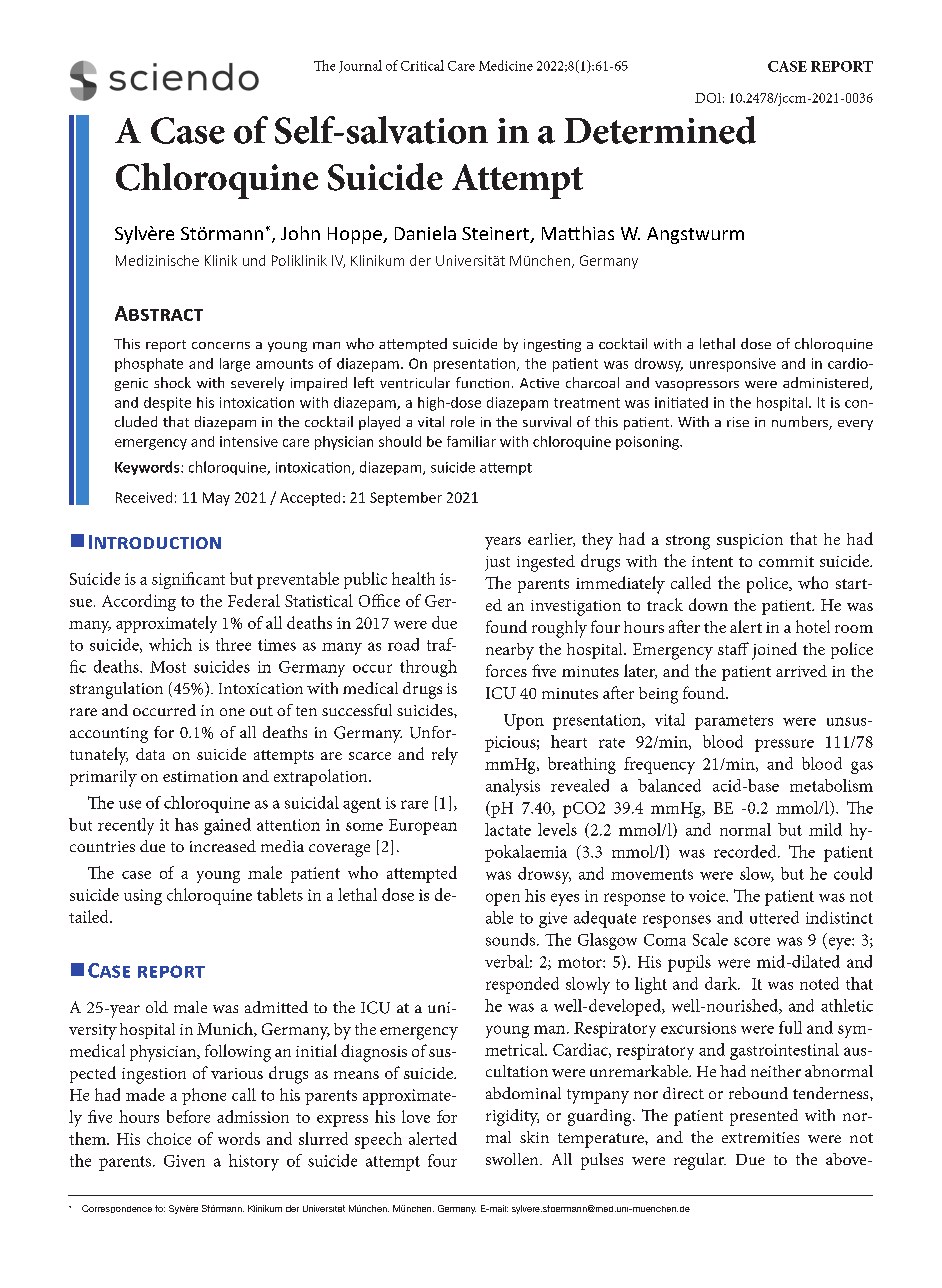 This image has width=942, height=1288. Describe the element at coordinates (513, 1159) in the image. I see `swollen` at that location.
